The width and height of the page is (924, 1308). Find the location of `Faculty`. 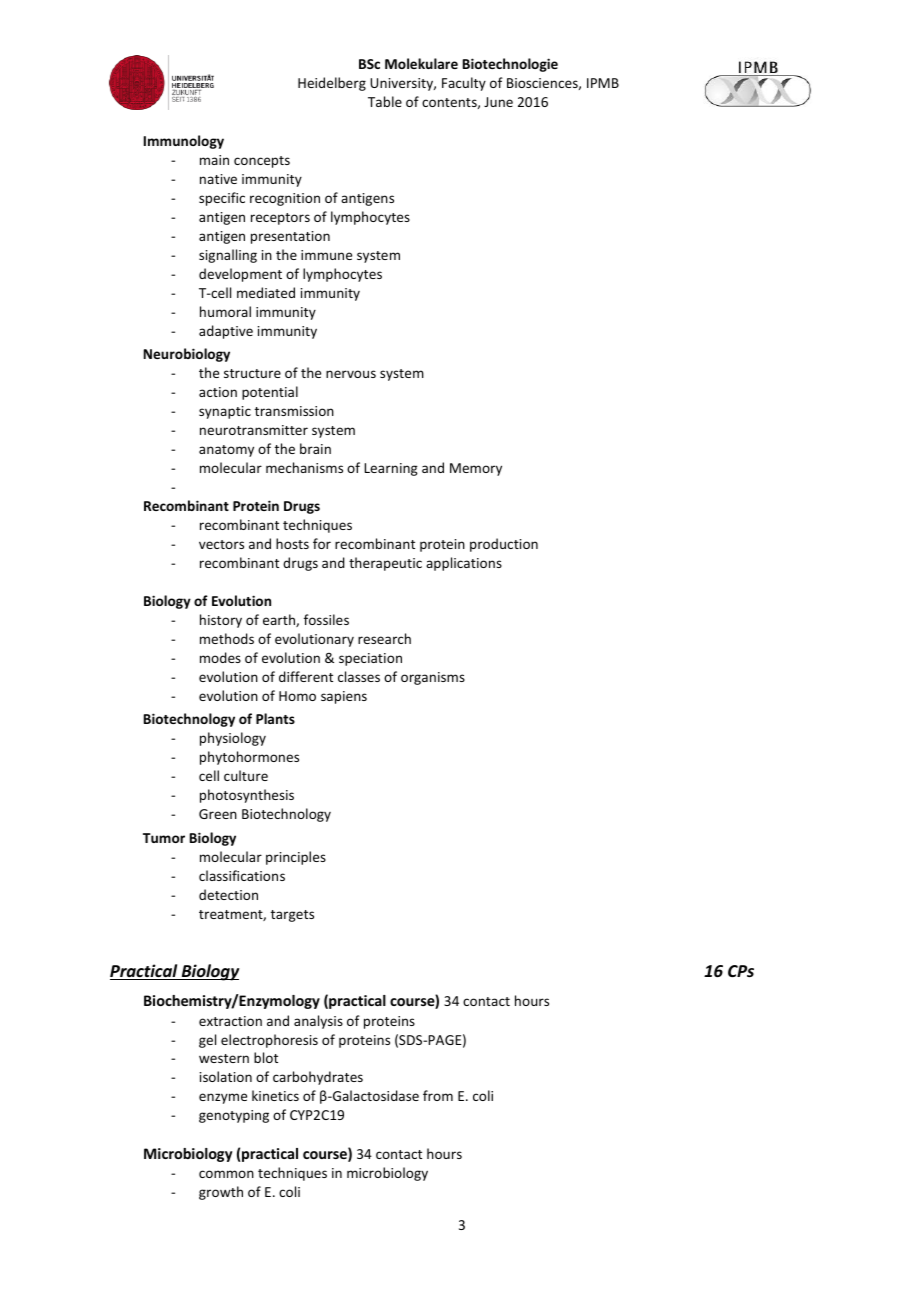

Faculty is located at coordinates (464, 84).
